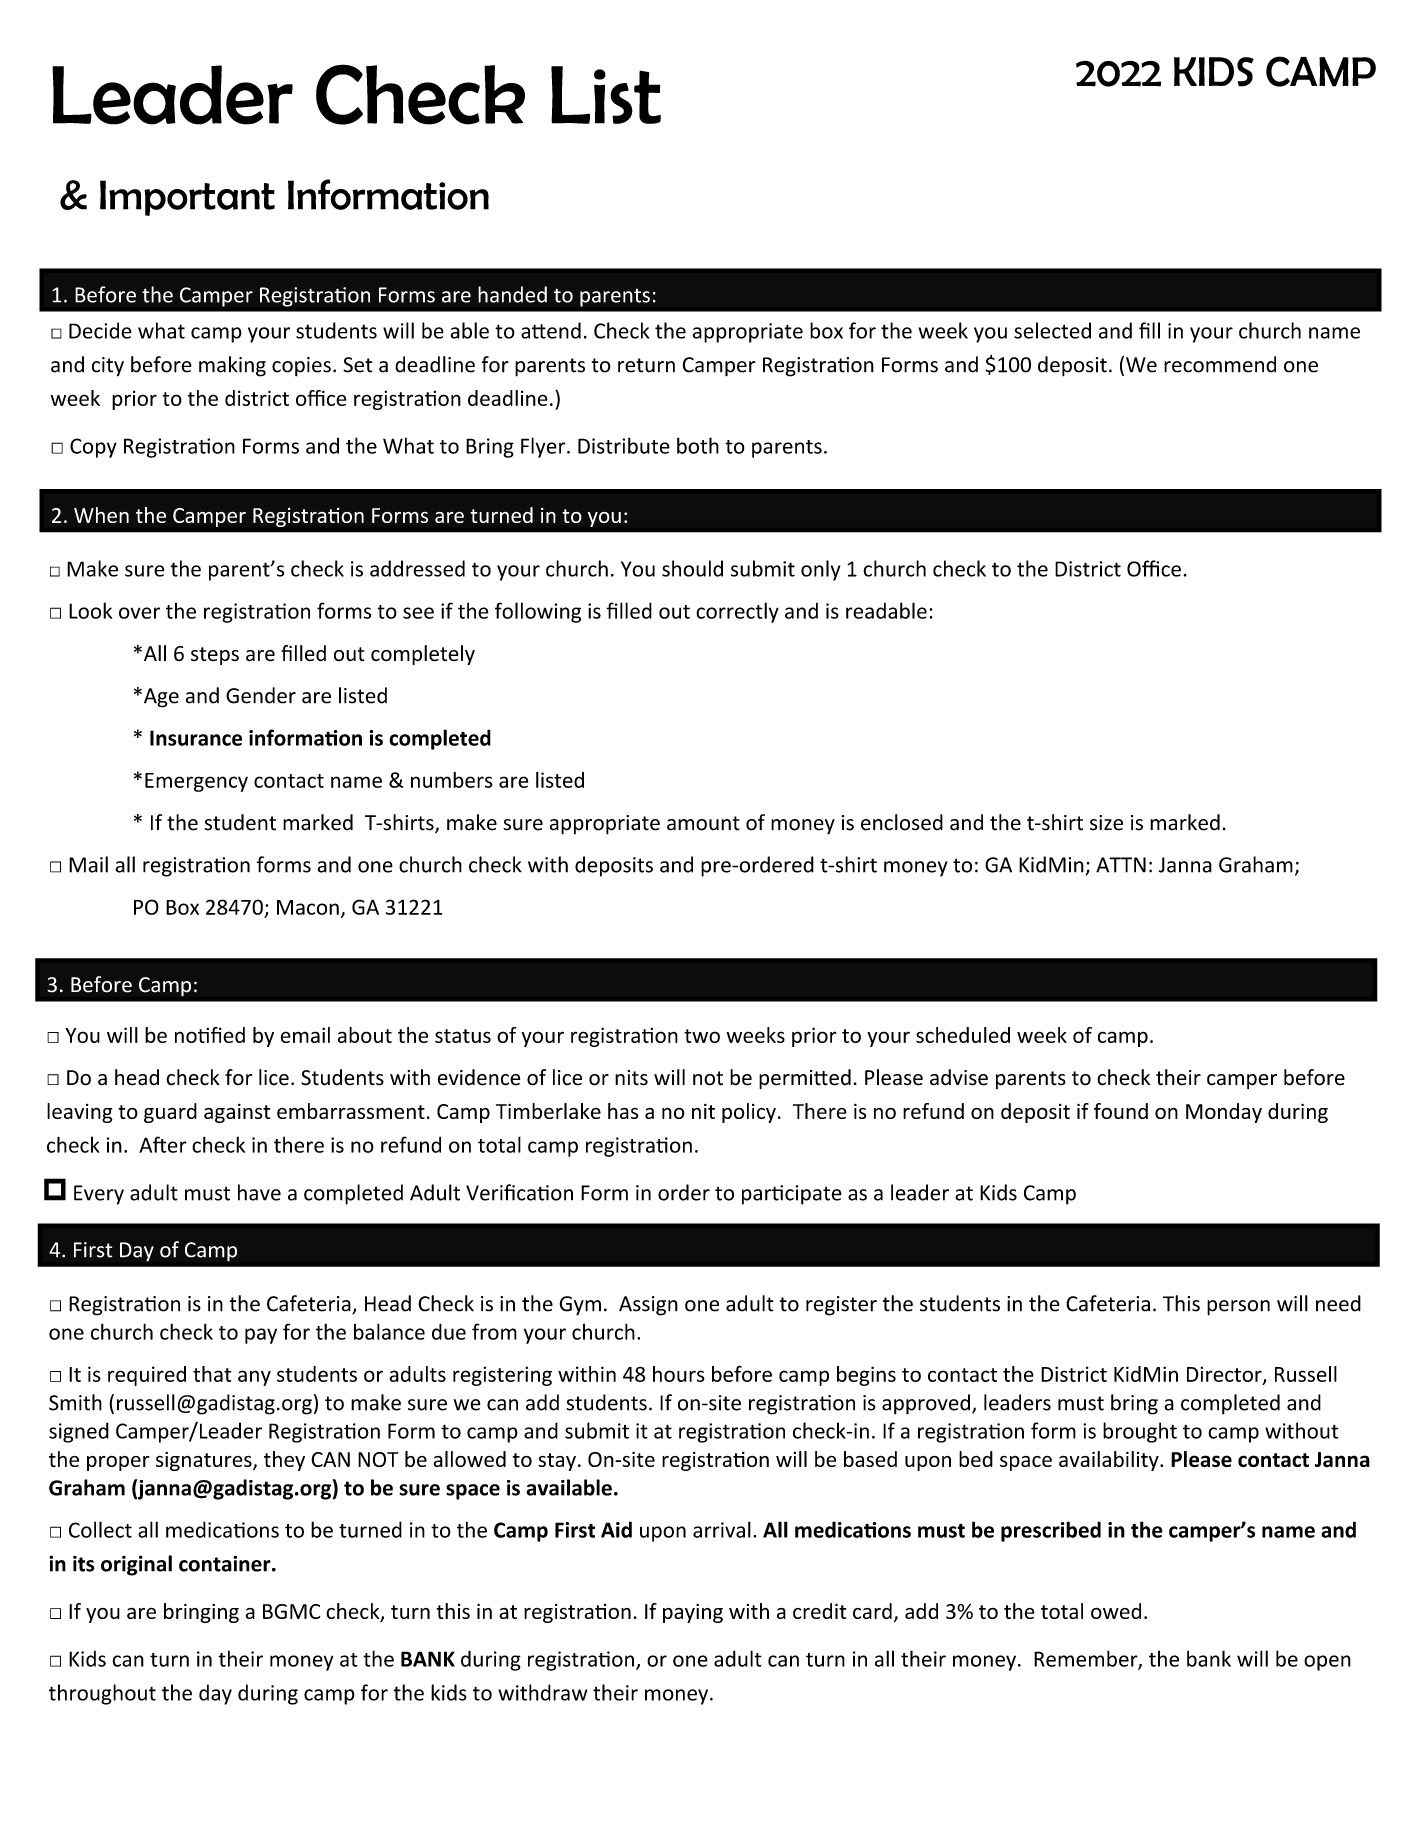 The width and height of the image is (1421, 1839). Describe the element at coordinates (1052, 330) in the image. I see `selected` at that location.
